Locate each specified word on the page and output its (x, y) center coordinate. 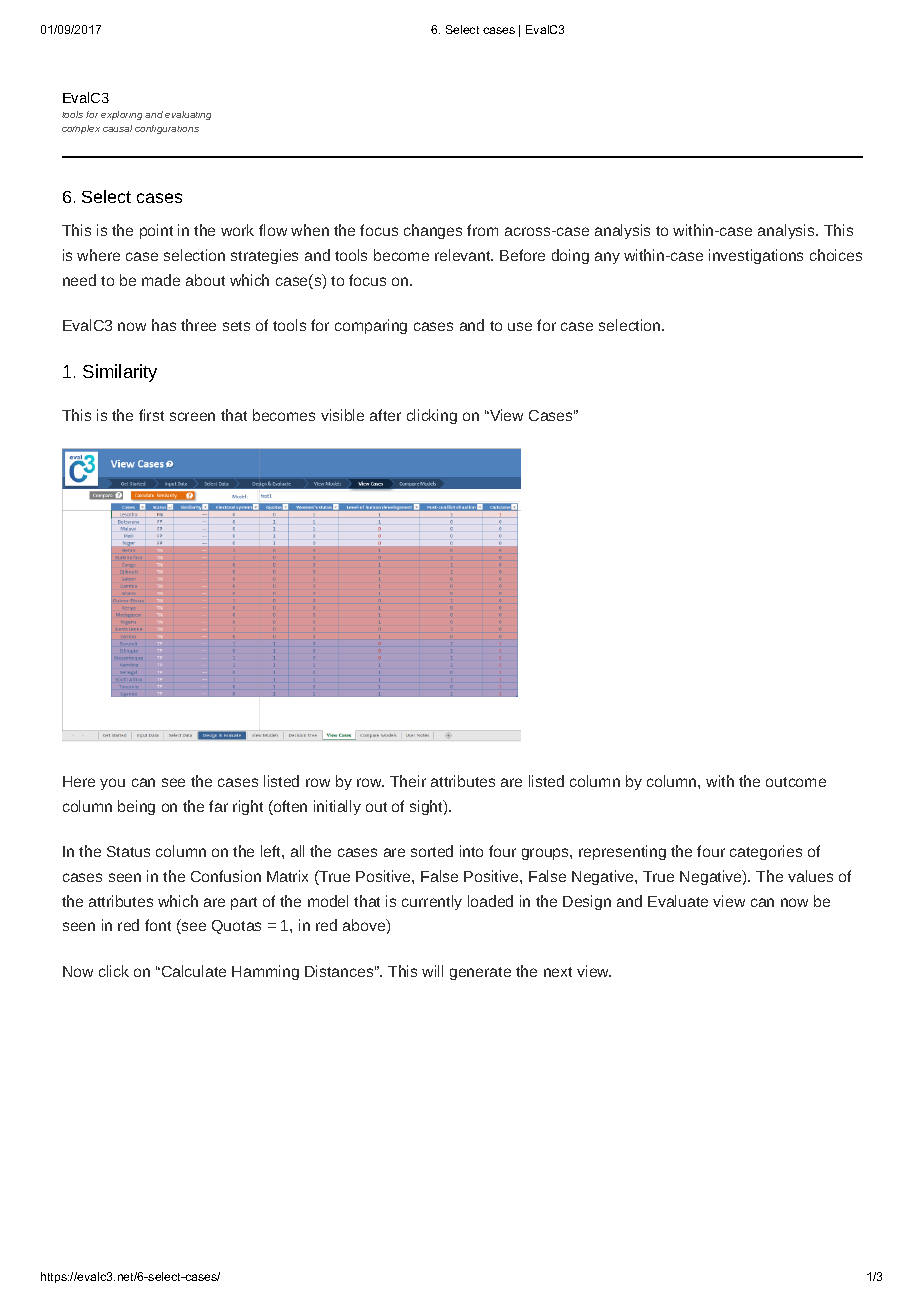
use (520, 326)
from (482, 230)
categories (766, 852)
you (112, 784)
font (158, 925)
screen (192, 416)
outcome (796, 782)
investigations (756, 256)
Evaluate (678, 901)
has (164, 325)
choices (836, 255)
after (385, 415)
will (432, 971)
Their (408, 781)
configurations (167, 129)
